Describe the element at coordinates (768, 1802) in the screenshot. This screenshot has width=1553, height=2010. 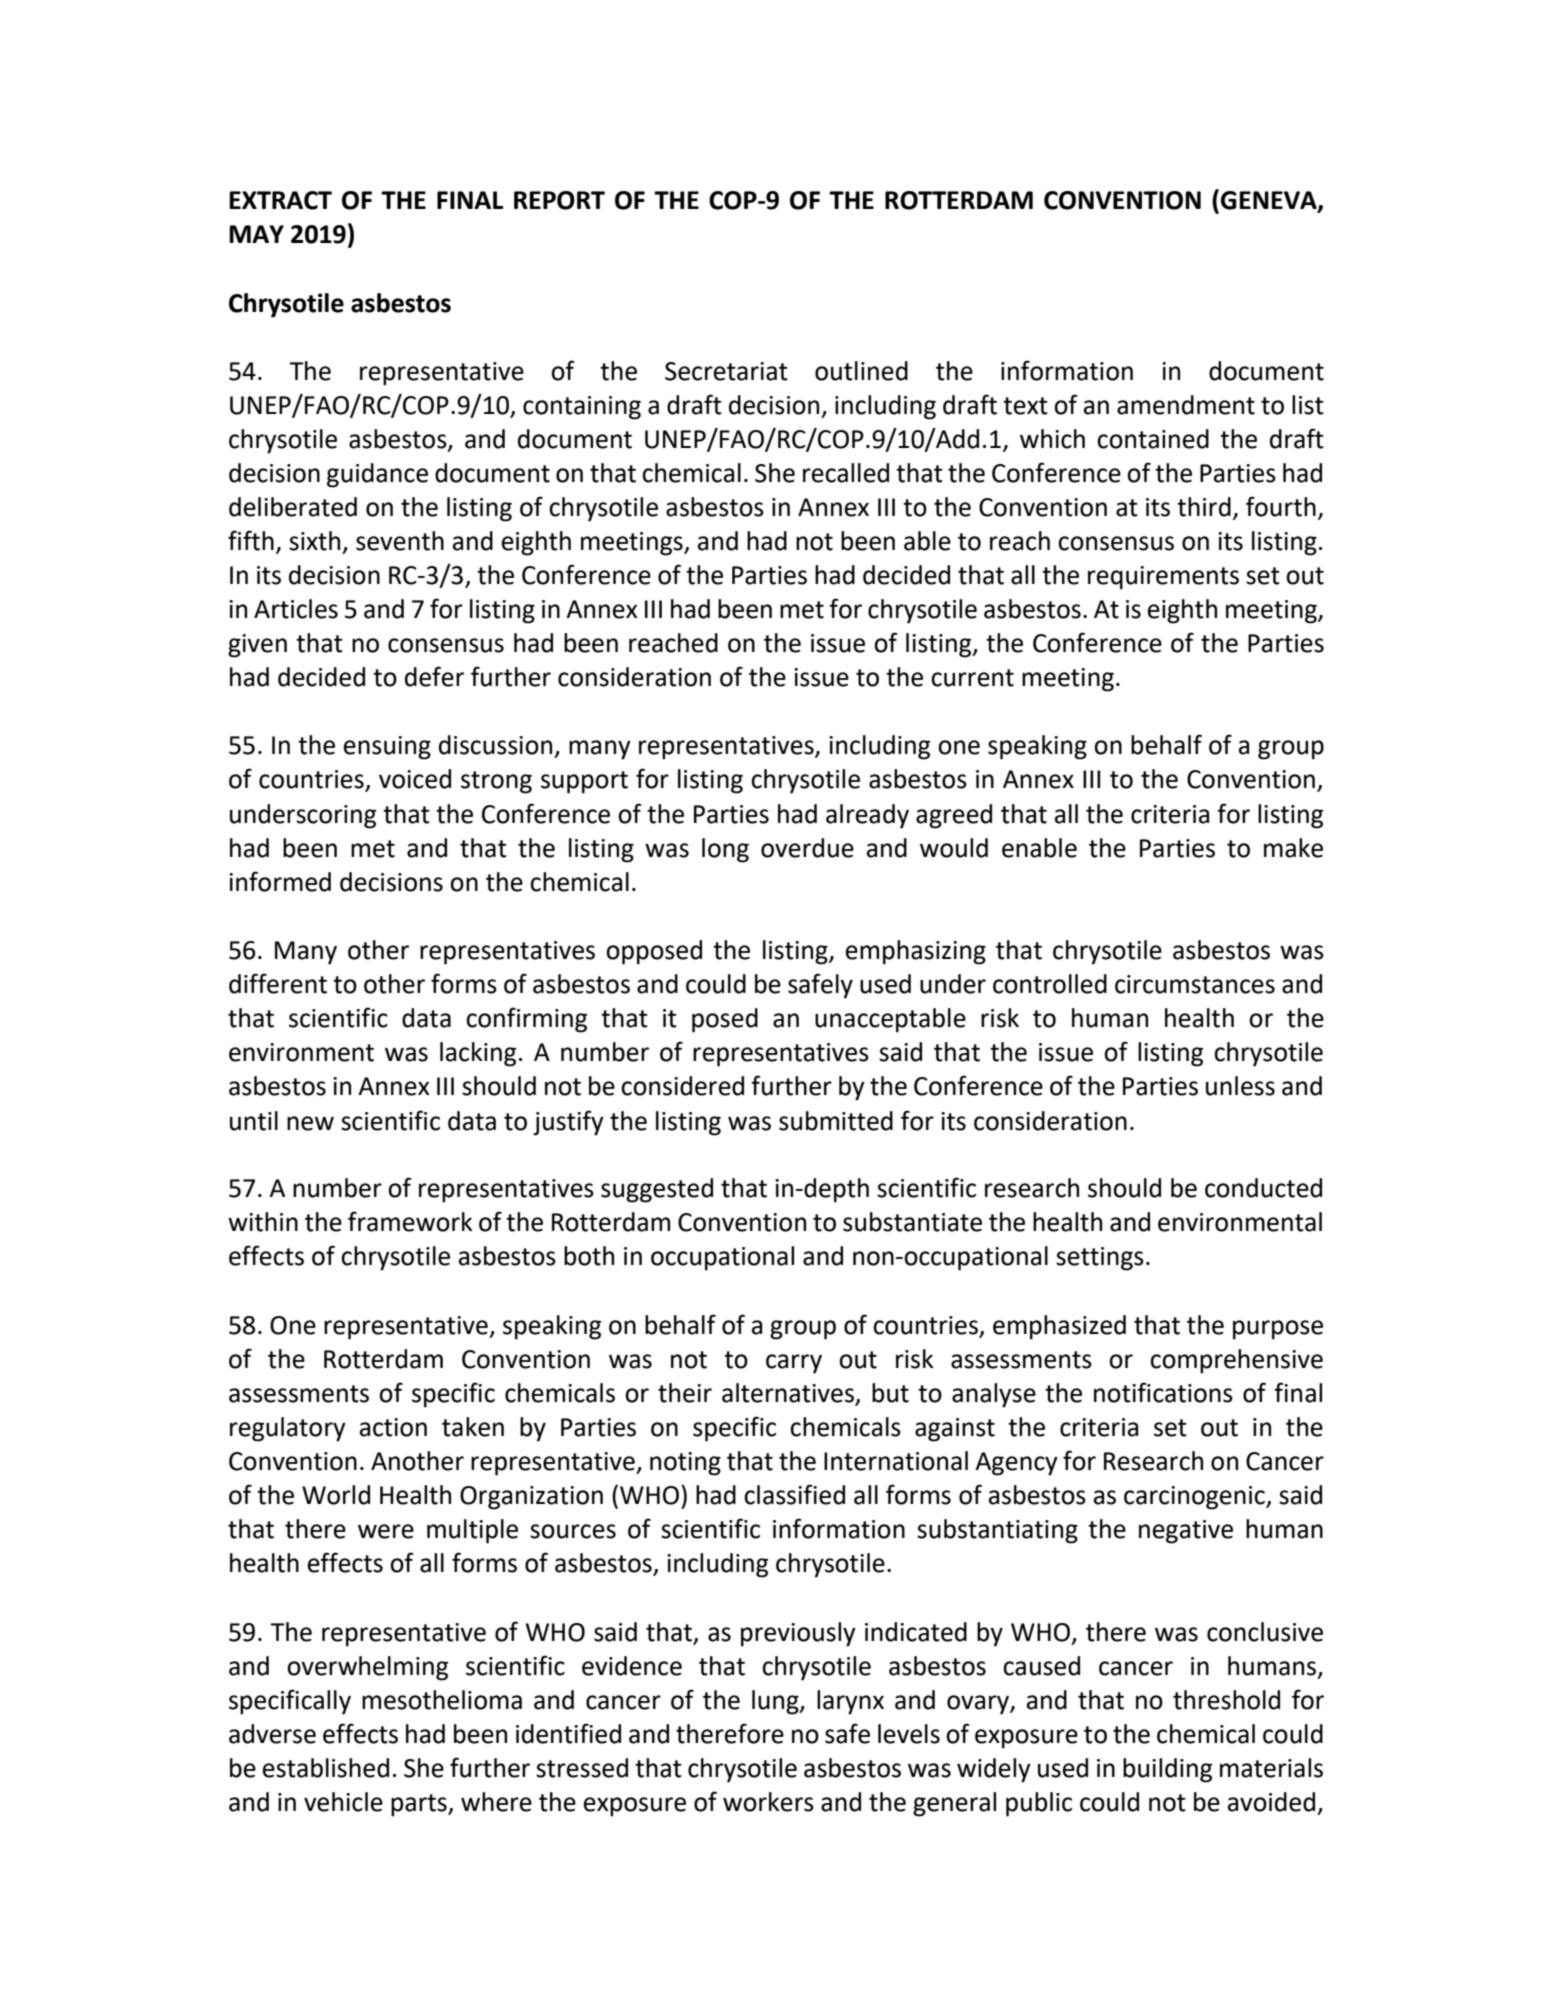
I see `workers` at that location.
